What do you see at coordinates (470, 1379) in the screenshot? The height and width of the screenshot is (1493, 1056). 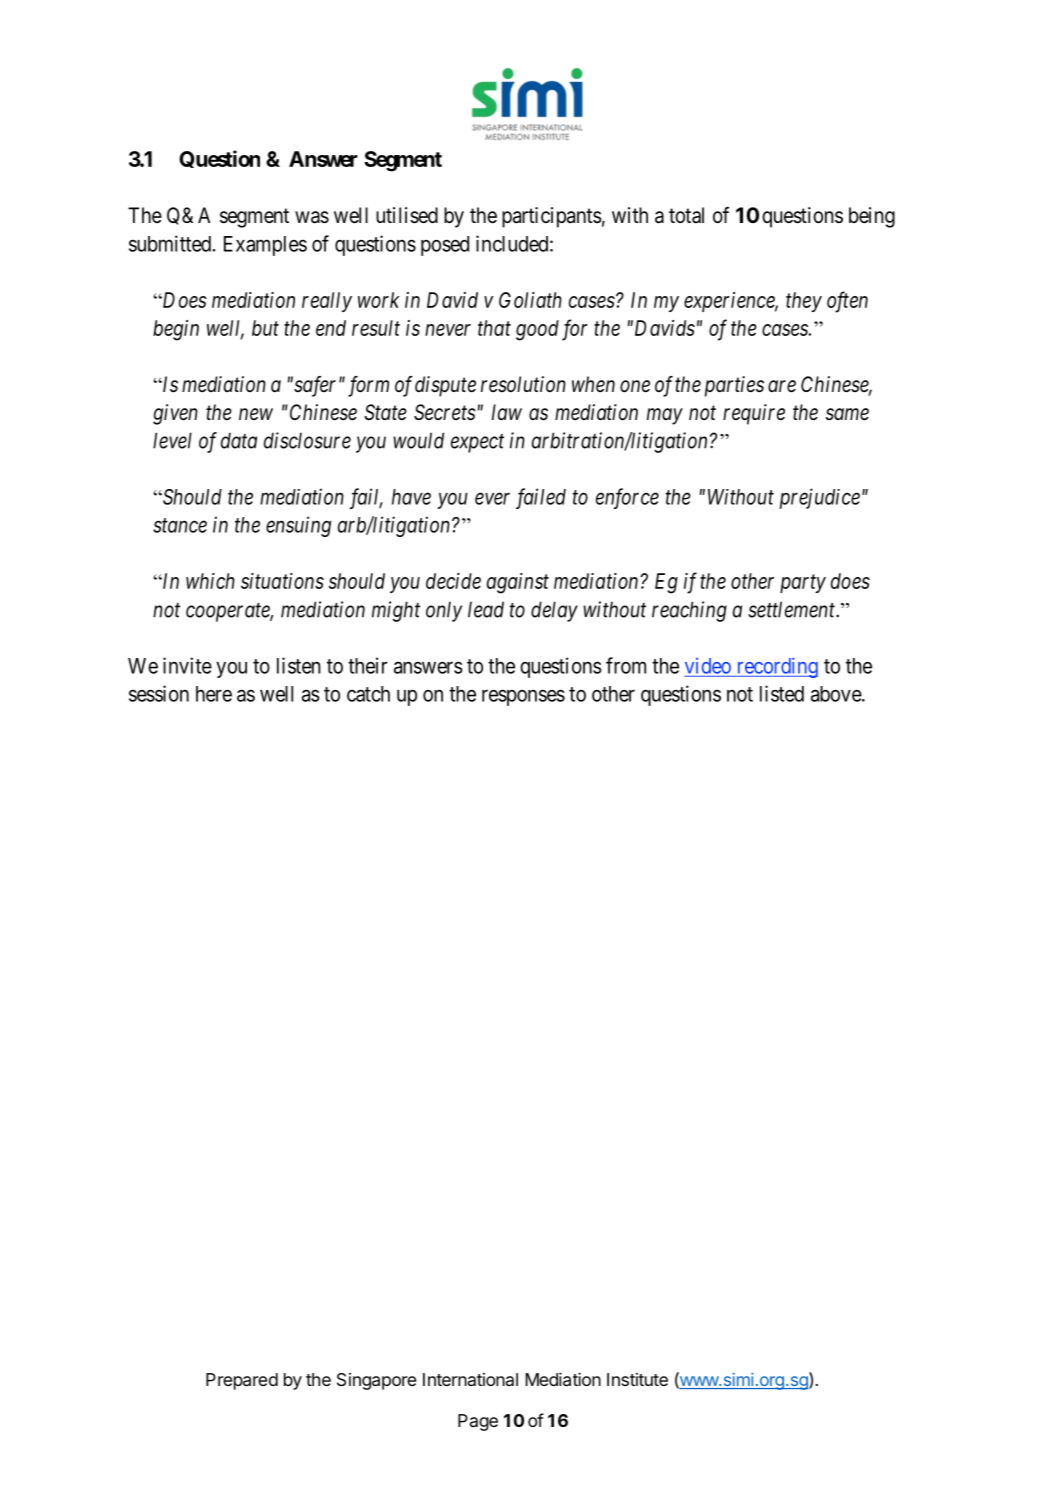 I see `International` at bounding box center [470, 1379].
